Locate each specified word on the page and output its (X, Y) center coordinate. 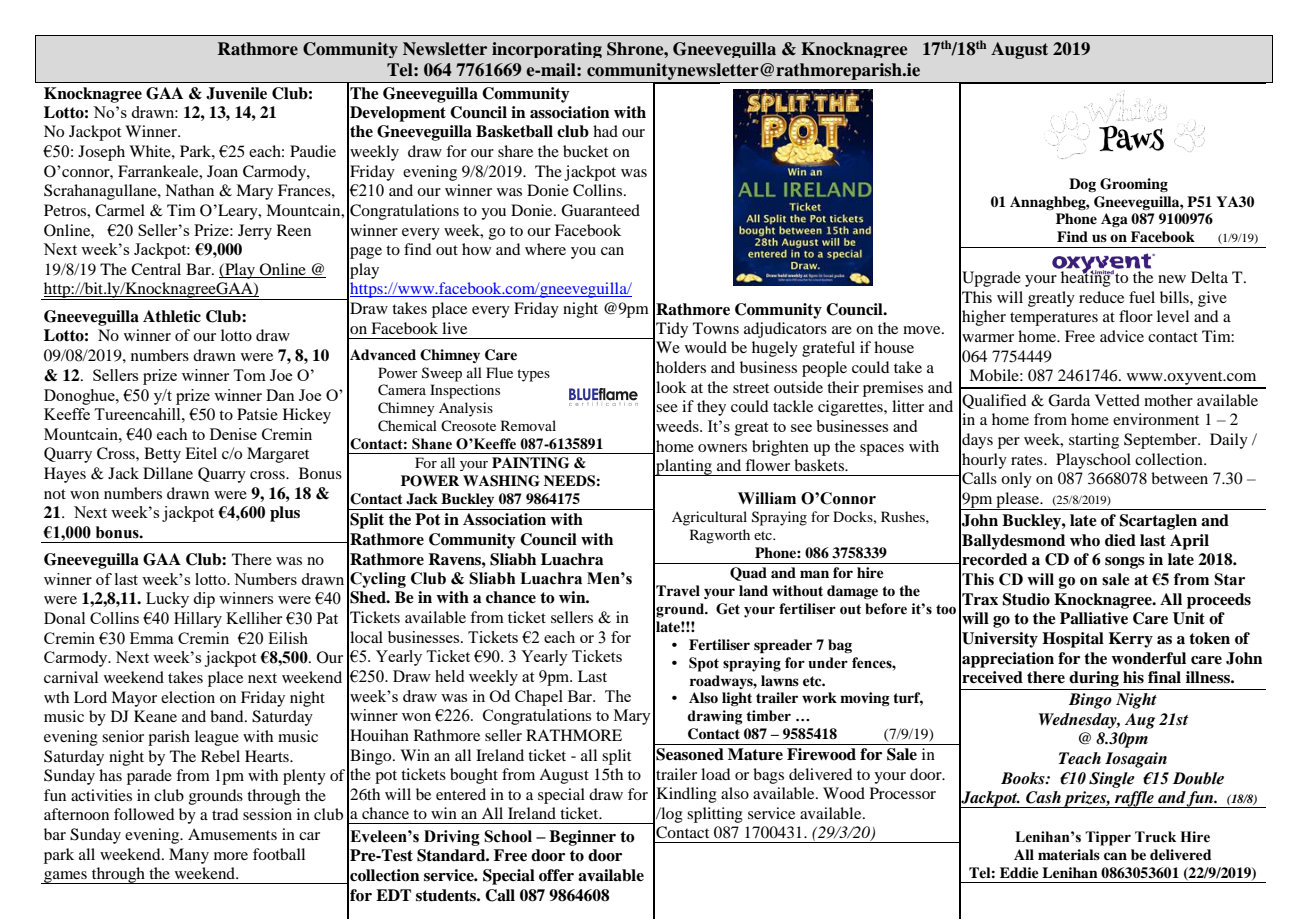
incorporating (547, 50)
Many (189, 856)
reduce (1101, 297)
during (1094, 679)
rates (1028, 460)
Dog (1082, 185)
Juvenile (236, 93)
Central (156, 269)
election (188, 697)
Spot (704, 664)
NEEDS (569, 481)
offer (556, 875)
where (545, 249)
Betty (162, 455)
